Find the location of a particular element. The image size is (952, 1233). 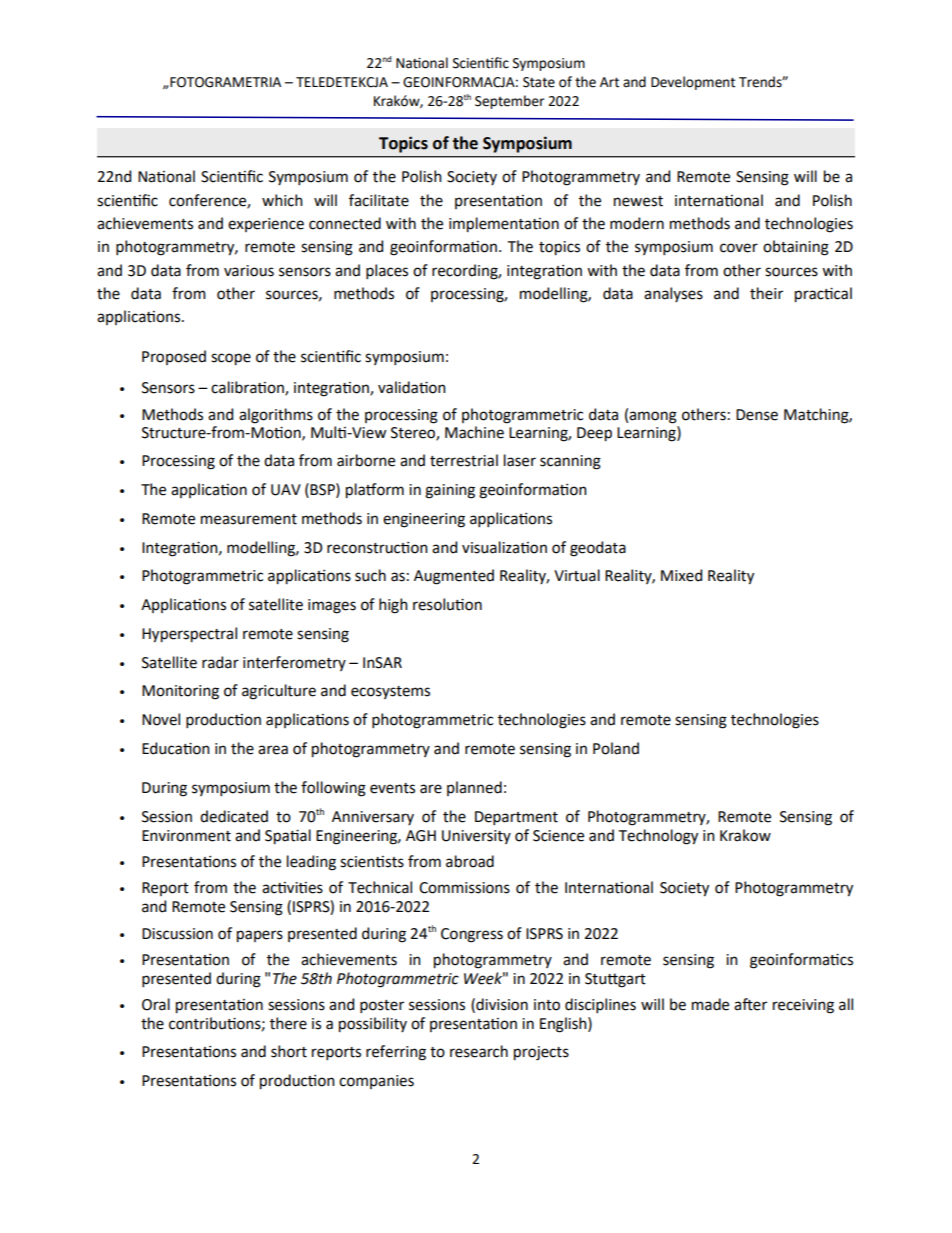

planned is located at coordinates (474, 788).
